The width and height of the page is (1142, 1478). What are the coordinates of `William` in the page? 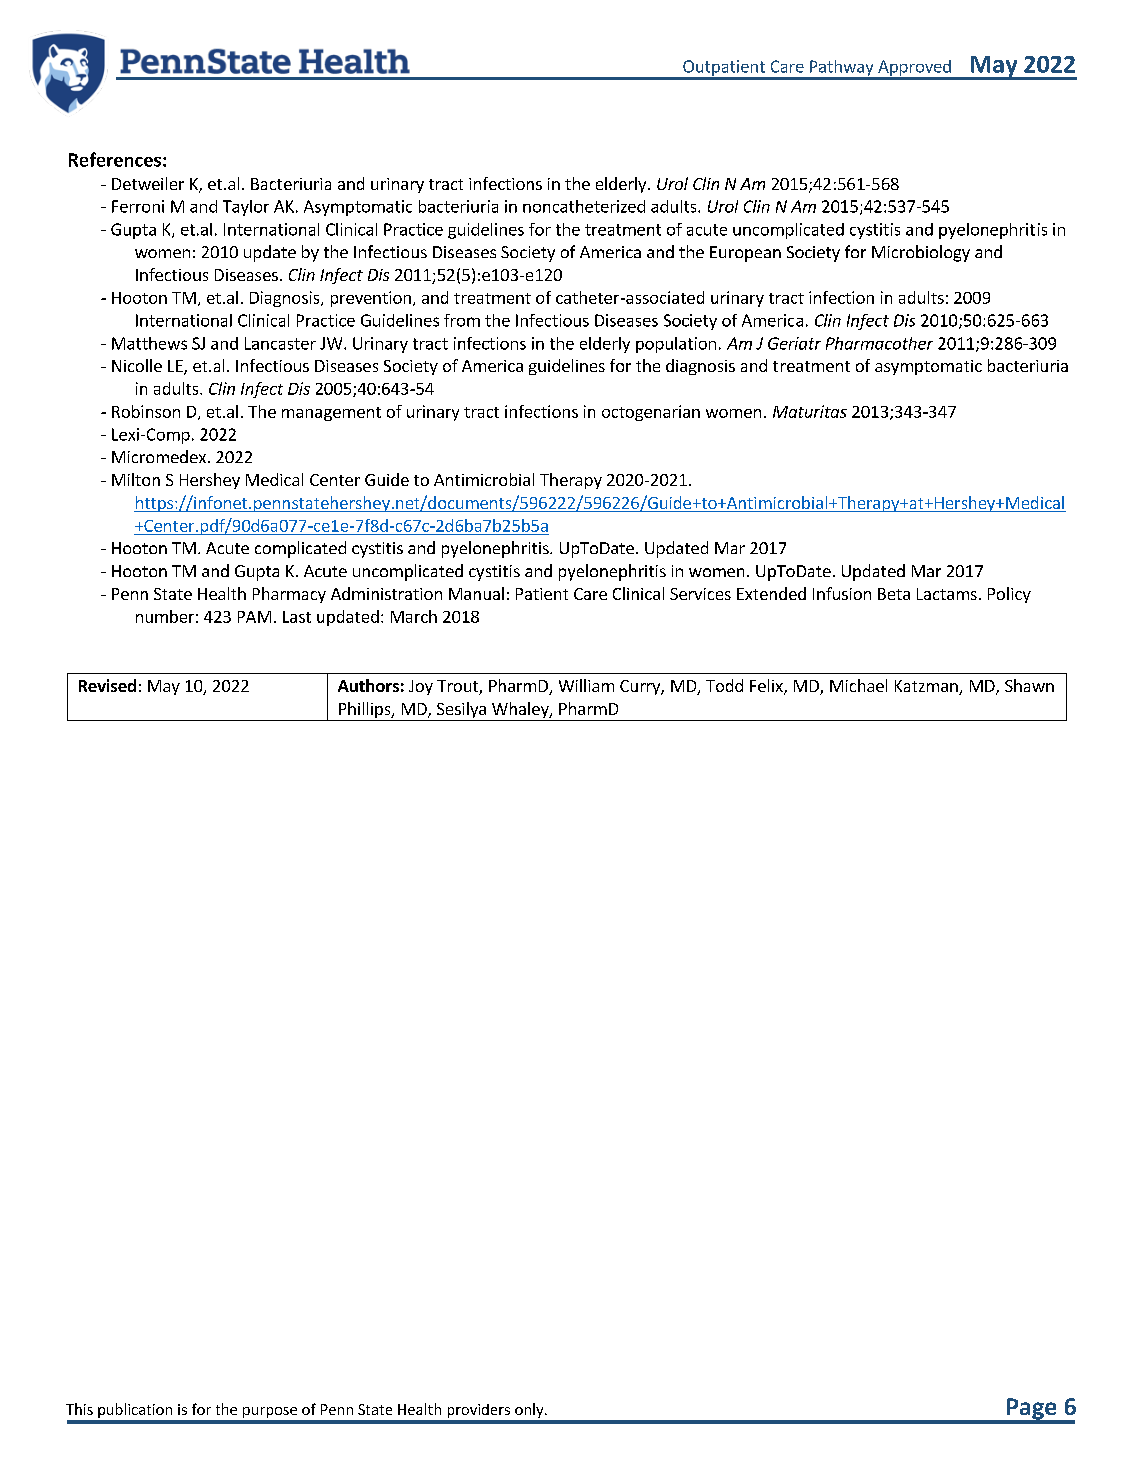 It's located at (586, 685).
